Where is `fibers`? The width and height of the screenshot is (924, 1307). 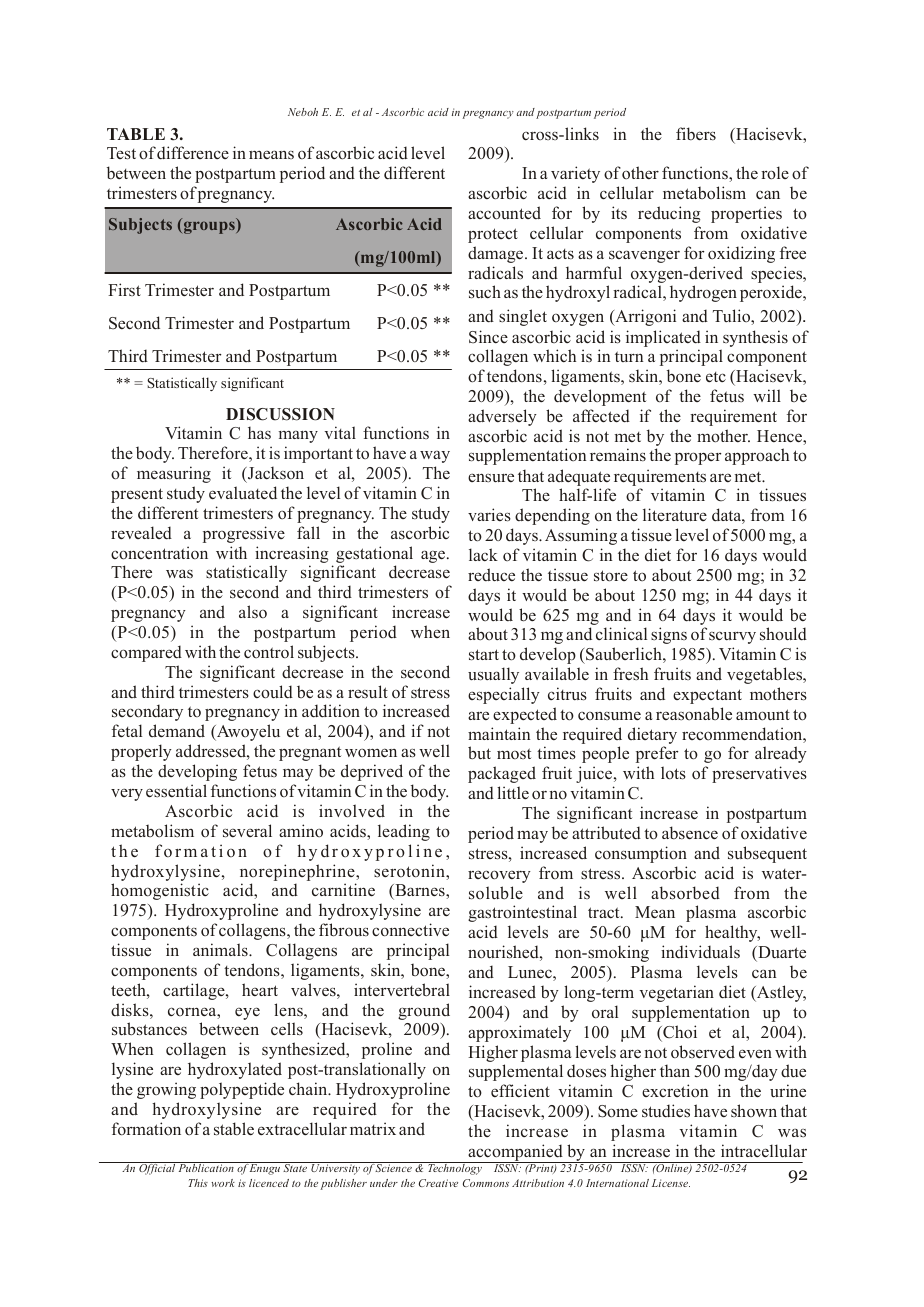 fibers is located at coordinates (696, 134).
